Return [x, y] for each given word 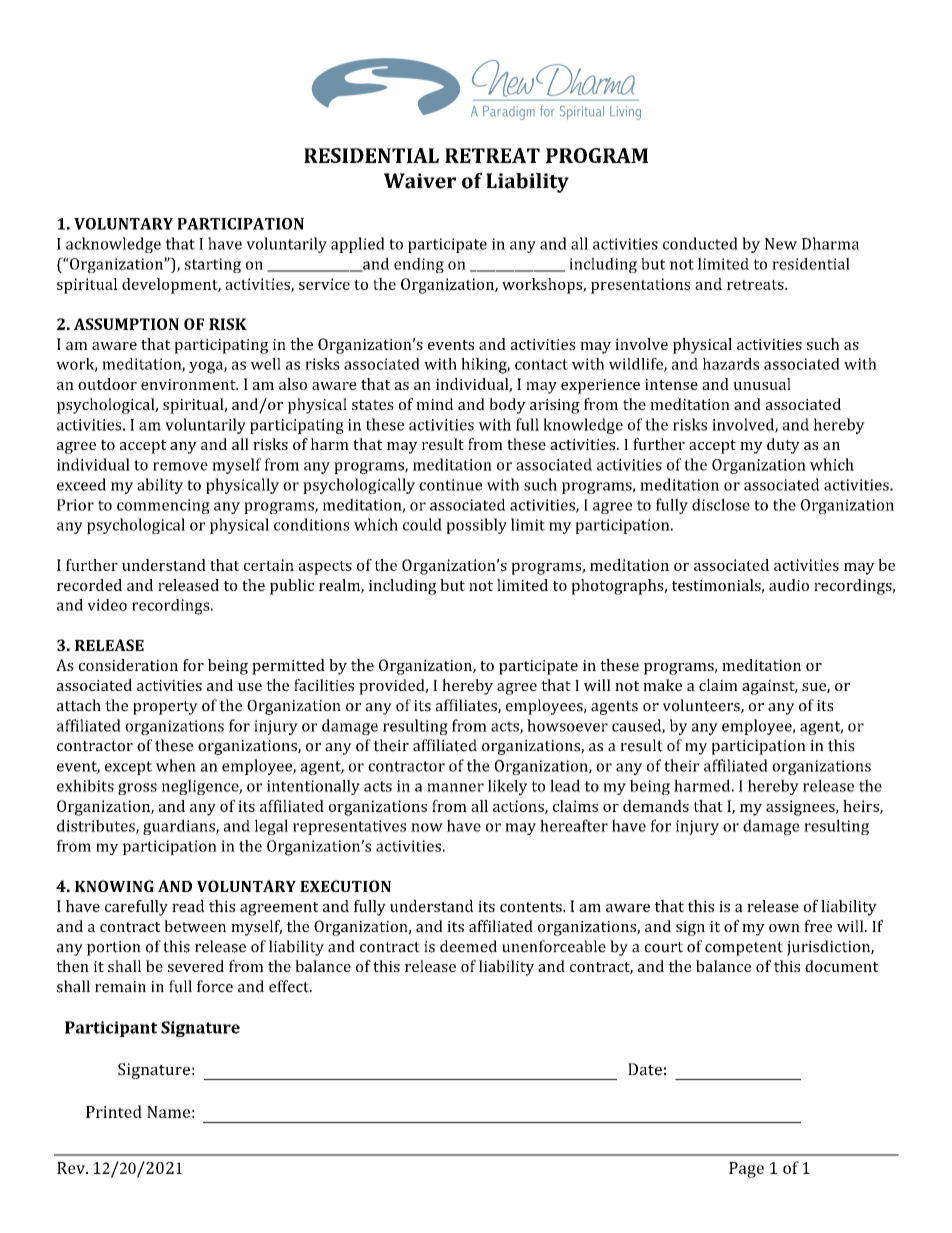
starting [213, 265]
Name [168, 1112]
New [781, 244]
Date [645, 1069]
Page [746, 1170]
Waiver [420, 181]
